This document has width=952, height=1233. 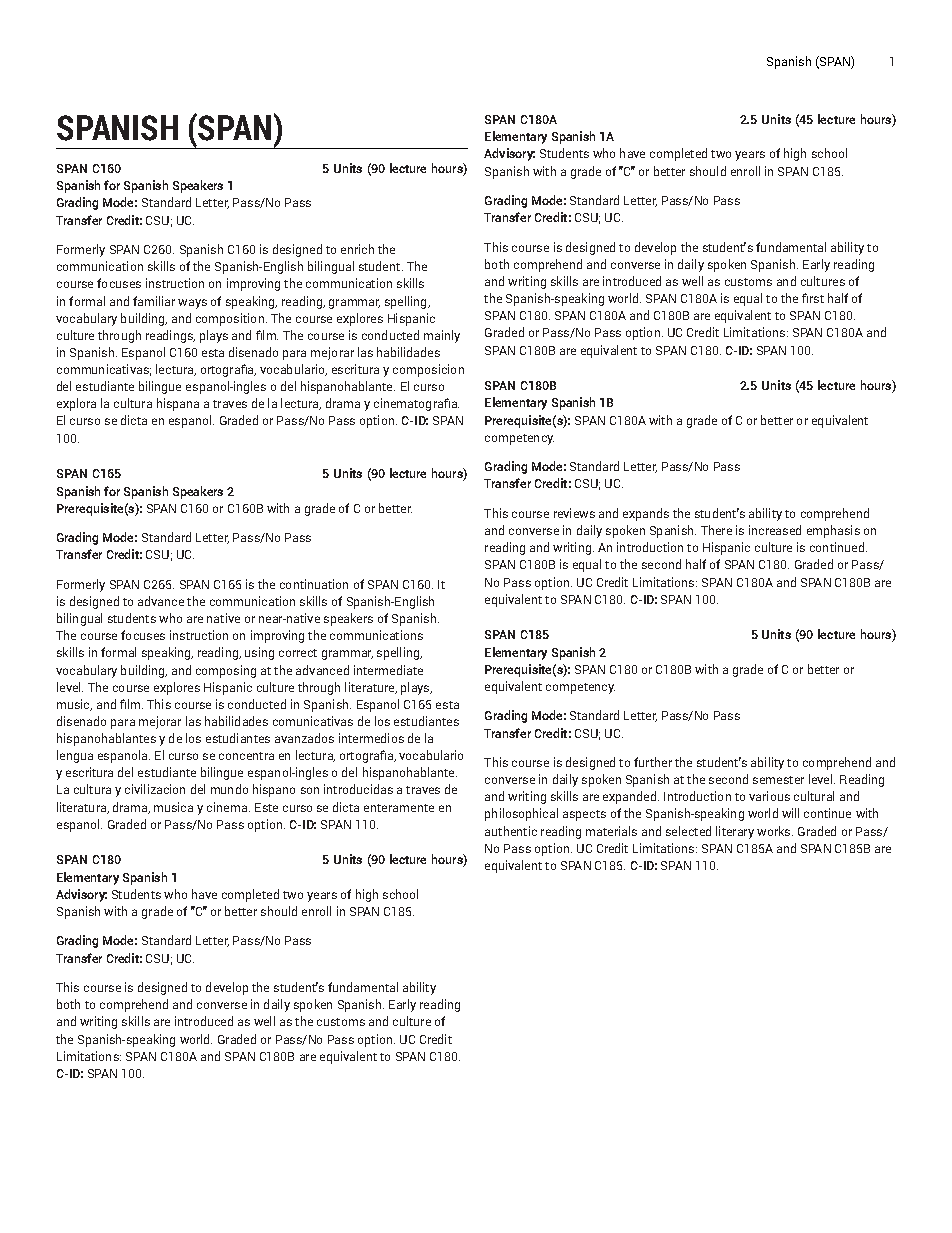 I want to click on increased, so click(x=775, y=530).
